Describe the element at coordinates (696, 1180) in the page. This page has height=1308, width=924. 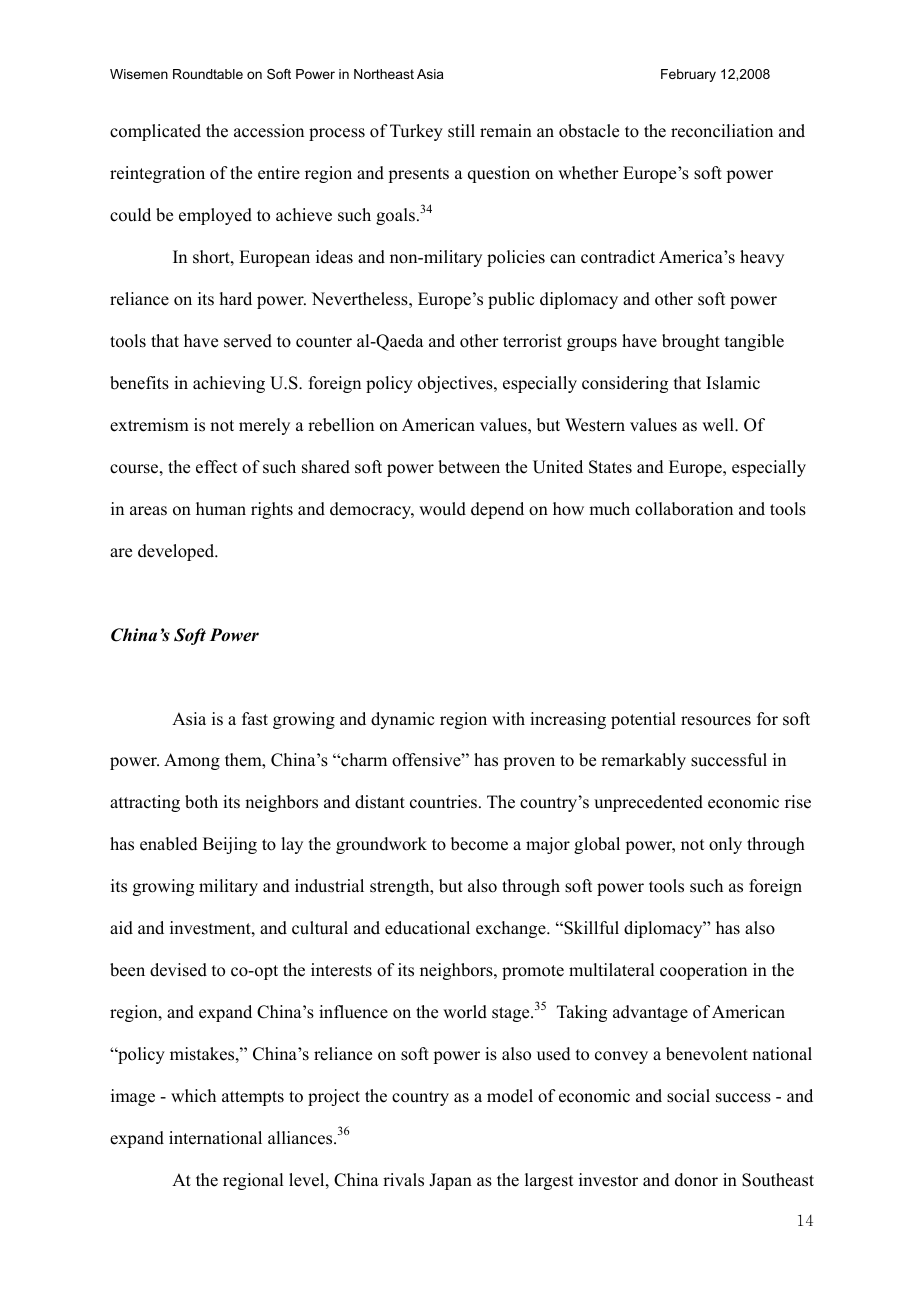
I see `donor` at that location.
